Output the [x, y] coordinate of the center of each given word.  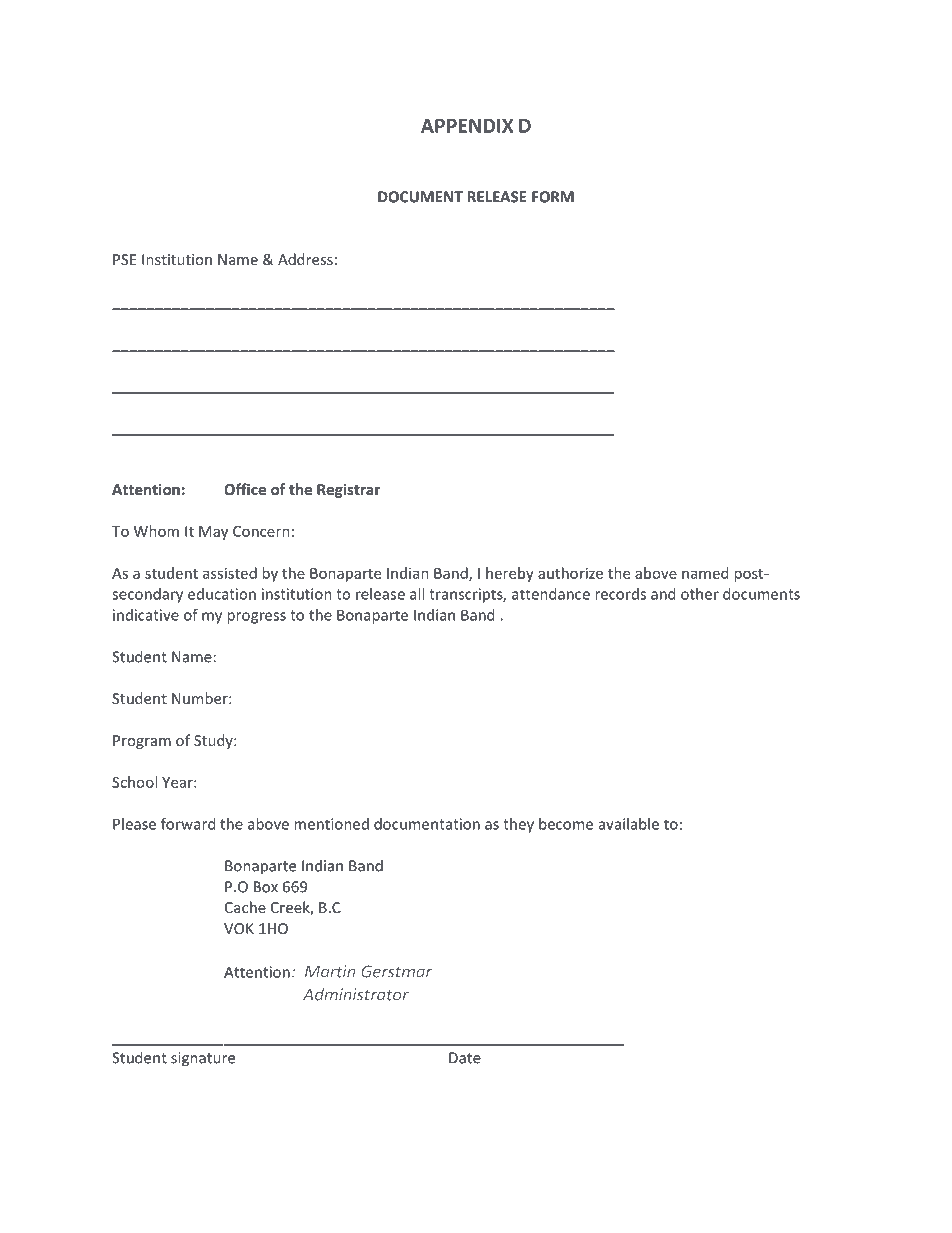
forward [188, 824]
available [629, 824]
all [417, 594]
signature [203, 1059]
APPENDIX [467, 126]
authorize [570, 573]
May [213, 533]
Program [142, 742]
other [700, 594]
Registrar [348, 490]
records [620, 594]
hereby [510, 574]
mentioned [331, 824]
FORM [553, 197]
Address [305, 259]
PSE [124, 259]
